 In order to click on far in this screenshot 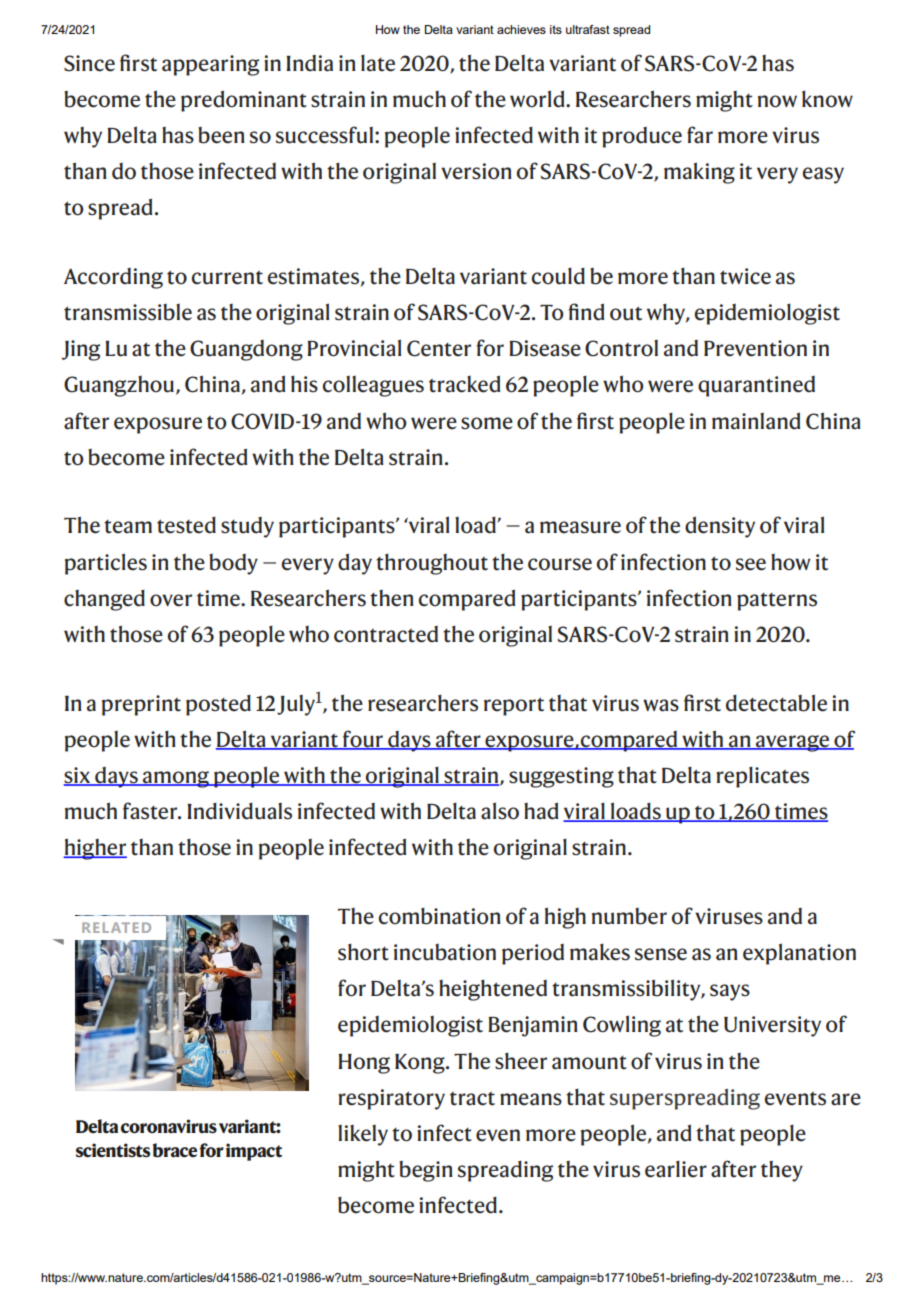, I will do `click(700, 135)`.
